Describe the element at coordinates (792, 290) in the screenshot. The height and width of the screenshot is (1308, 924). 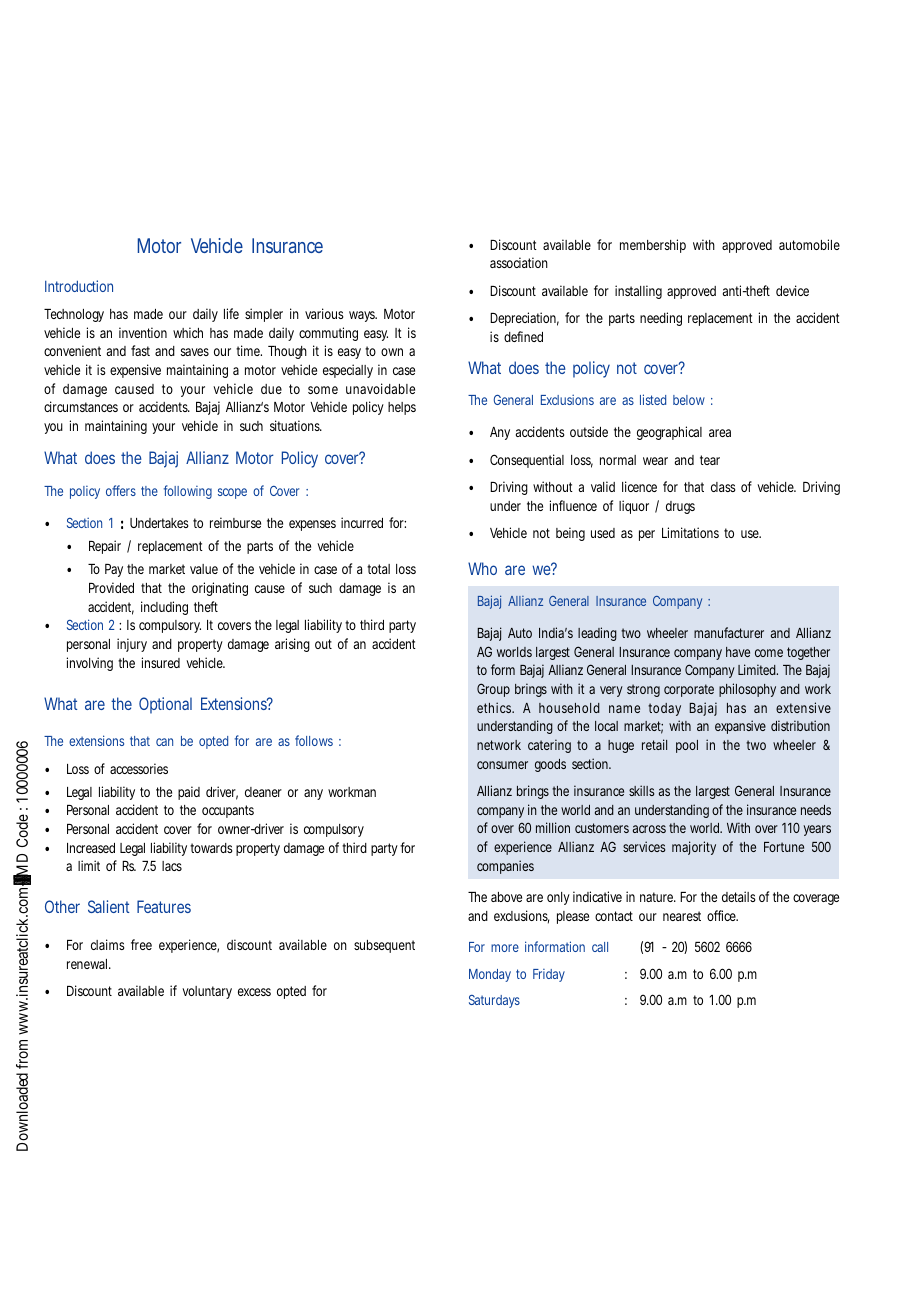
I see `device` at that location.
